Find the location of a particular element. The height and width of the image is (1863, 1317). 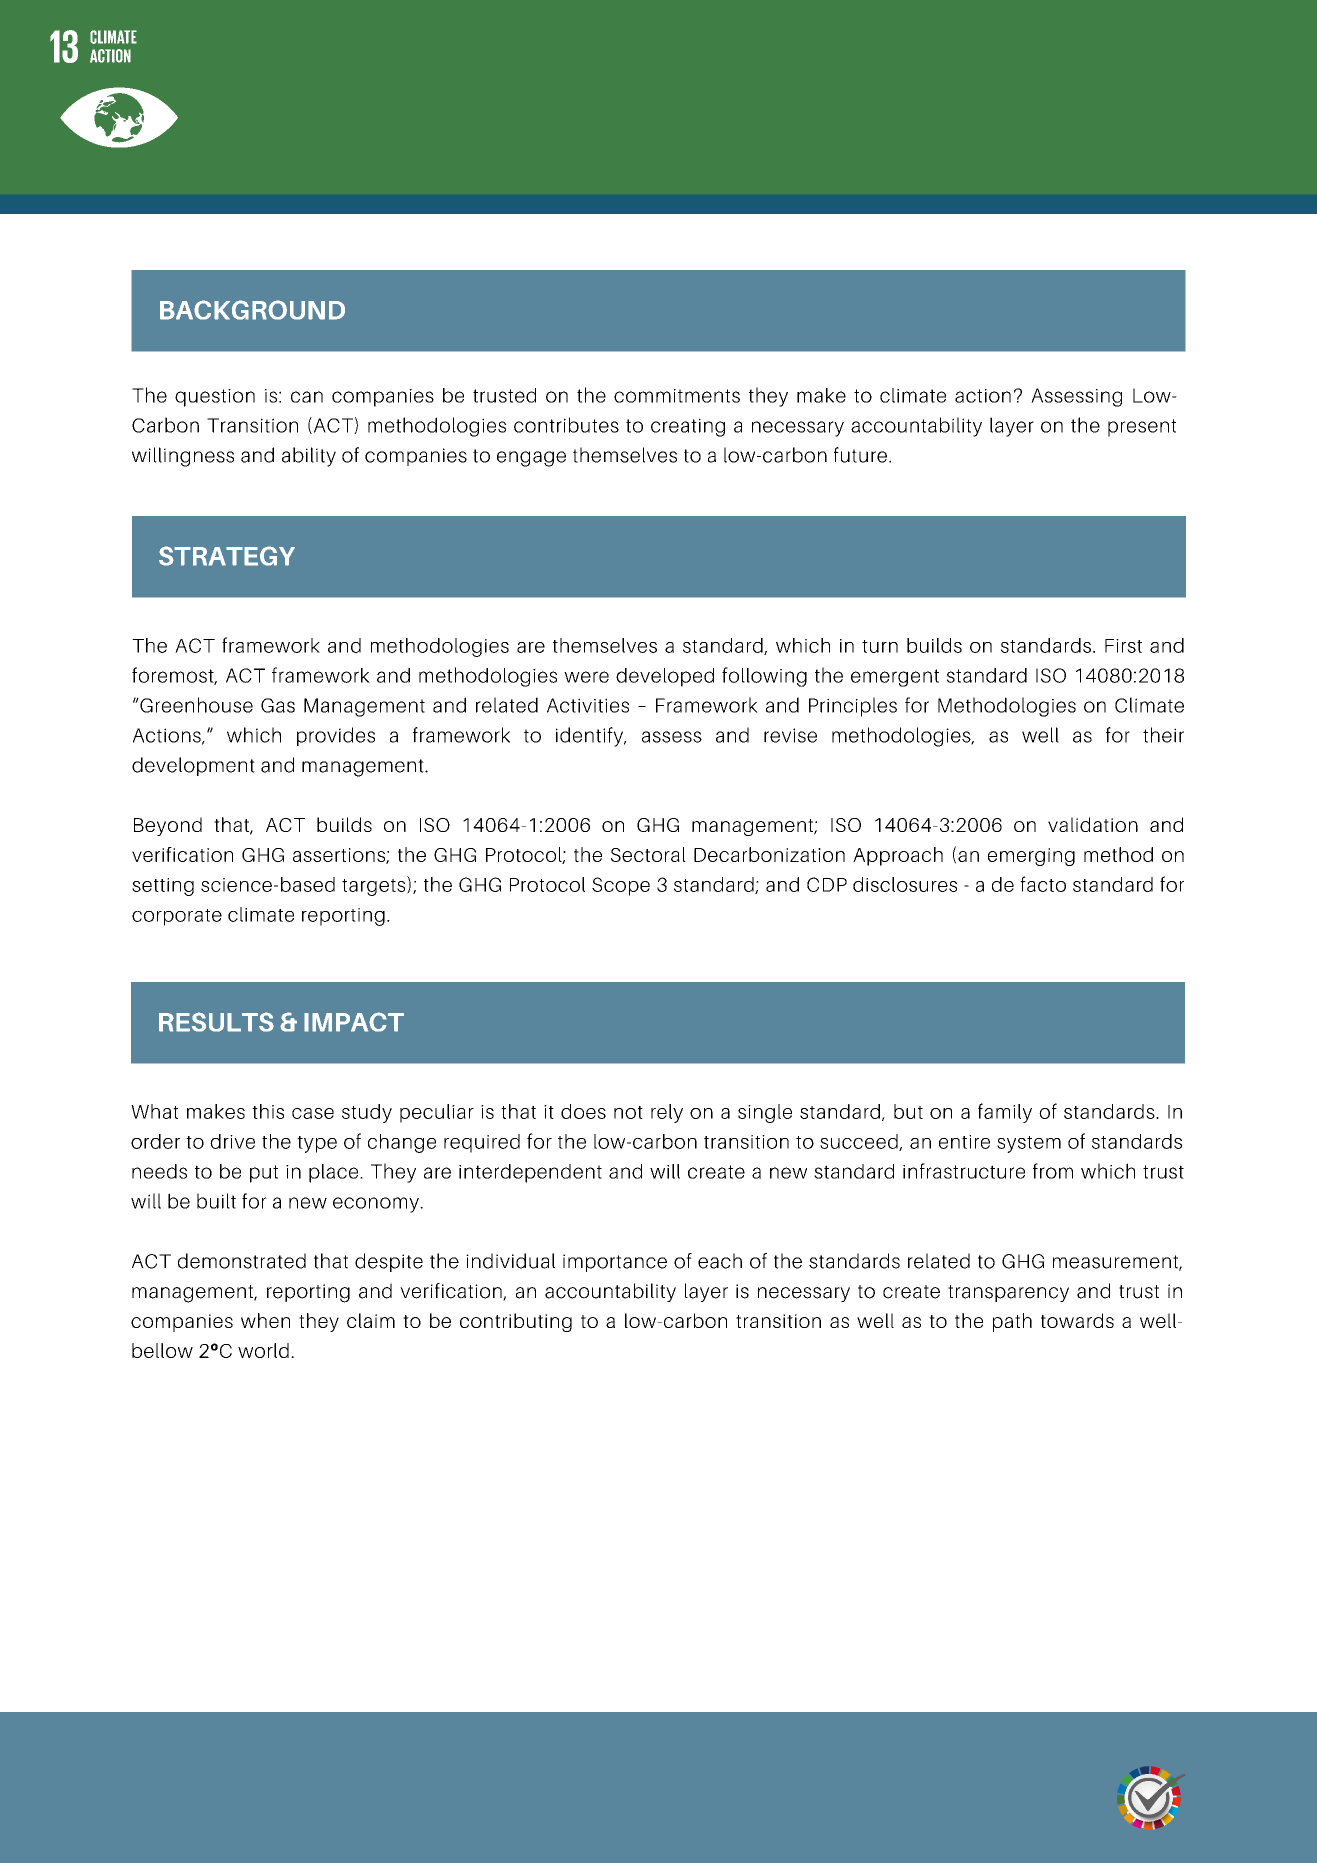

importance is located at coordinates (615, 1263).
